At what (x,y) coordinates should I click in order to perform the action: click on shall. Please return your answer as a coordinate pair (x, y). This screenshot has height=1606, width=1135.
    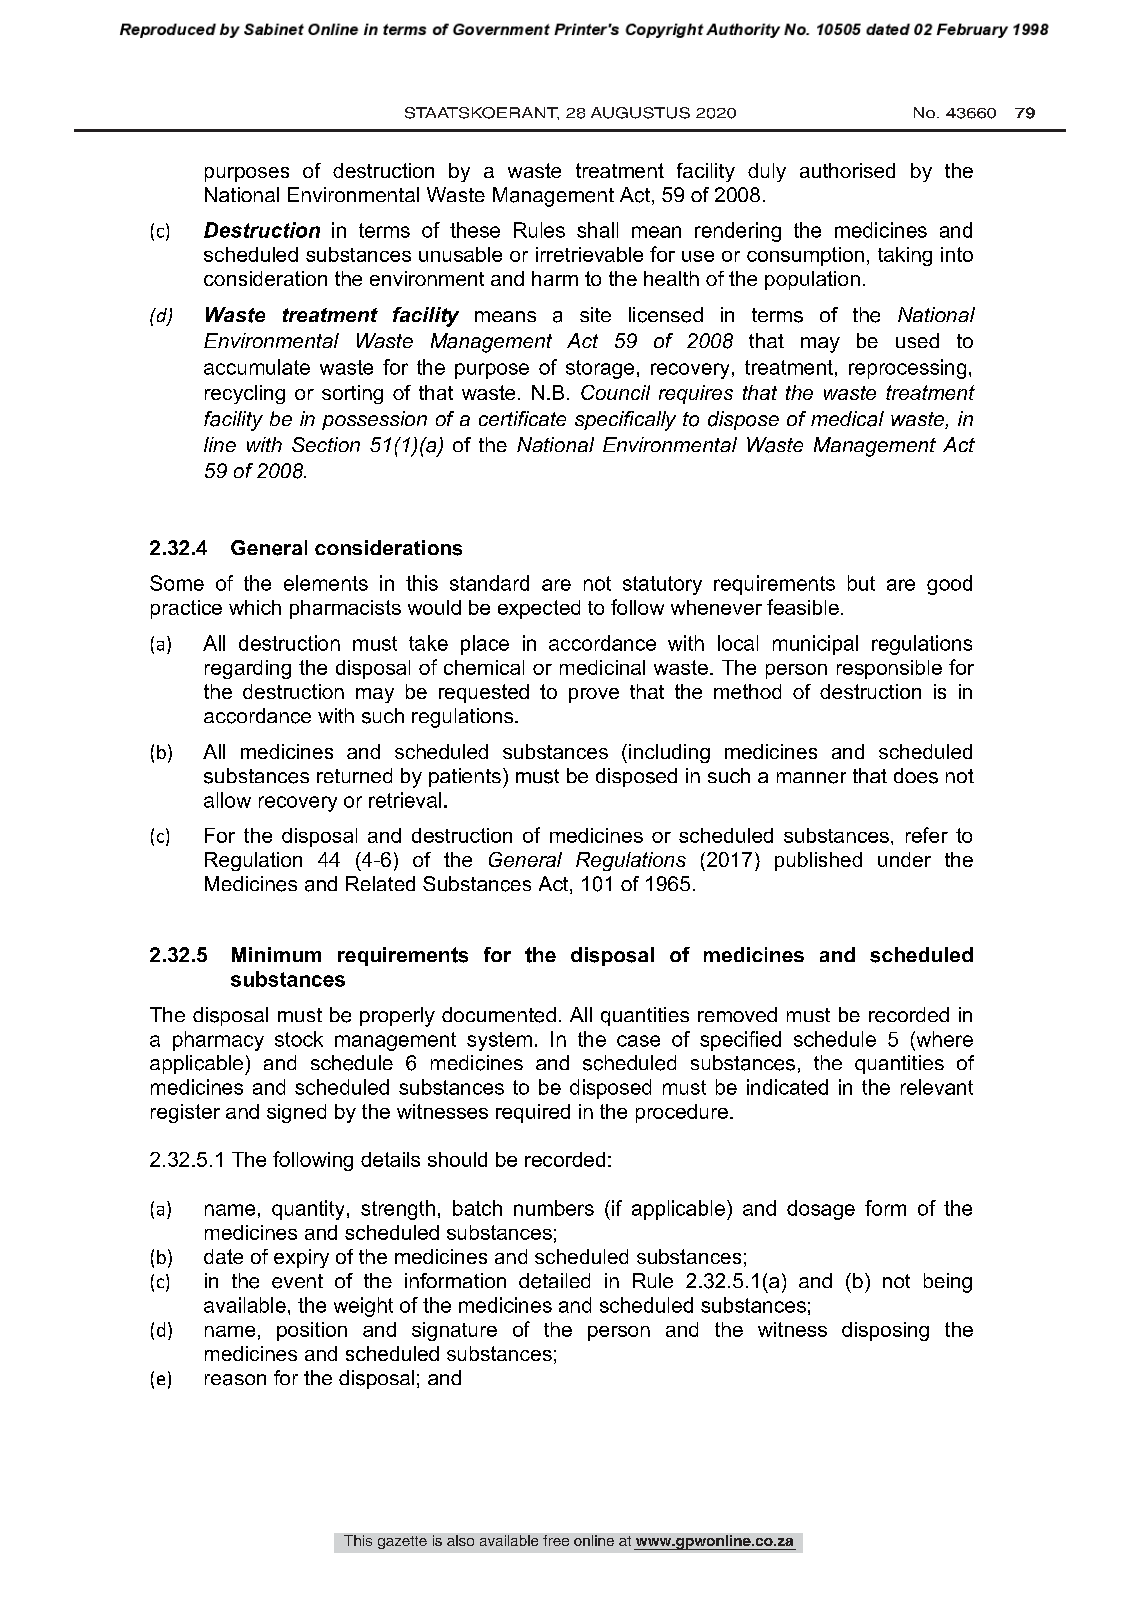
    Looking at the image, I should click on (597, 230).
